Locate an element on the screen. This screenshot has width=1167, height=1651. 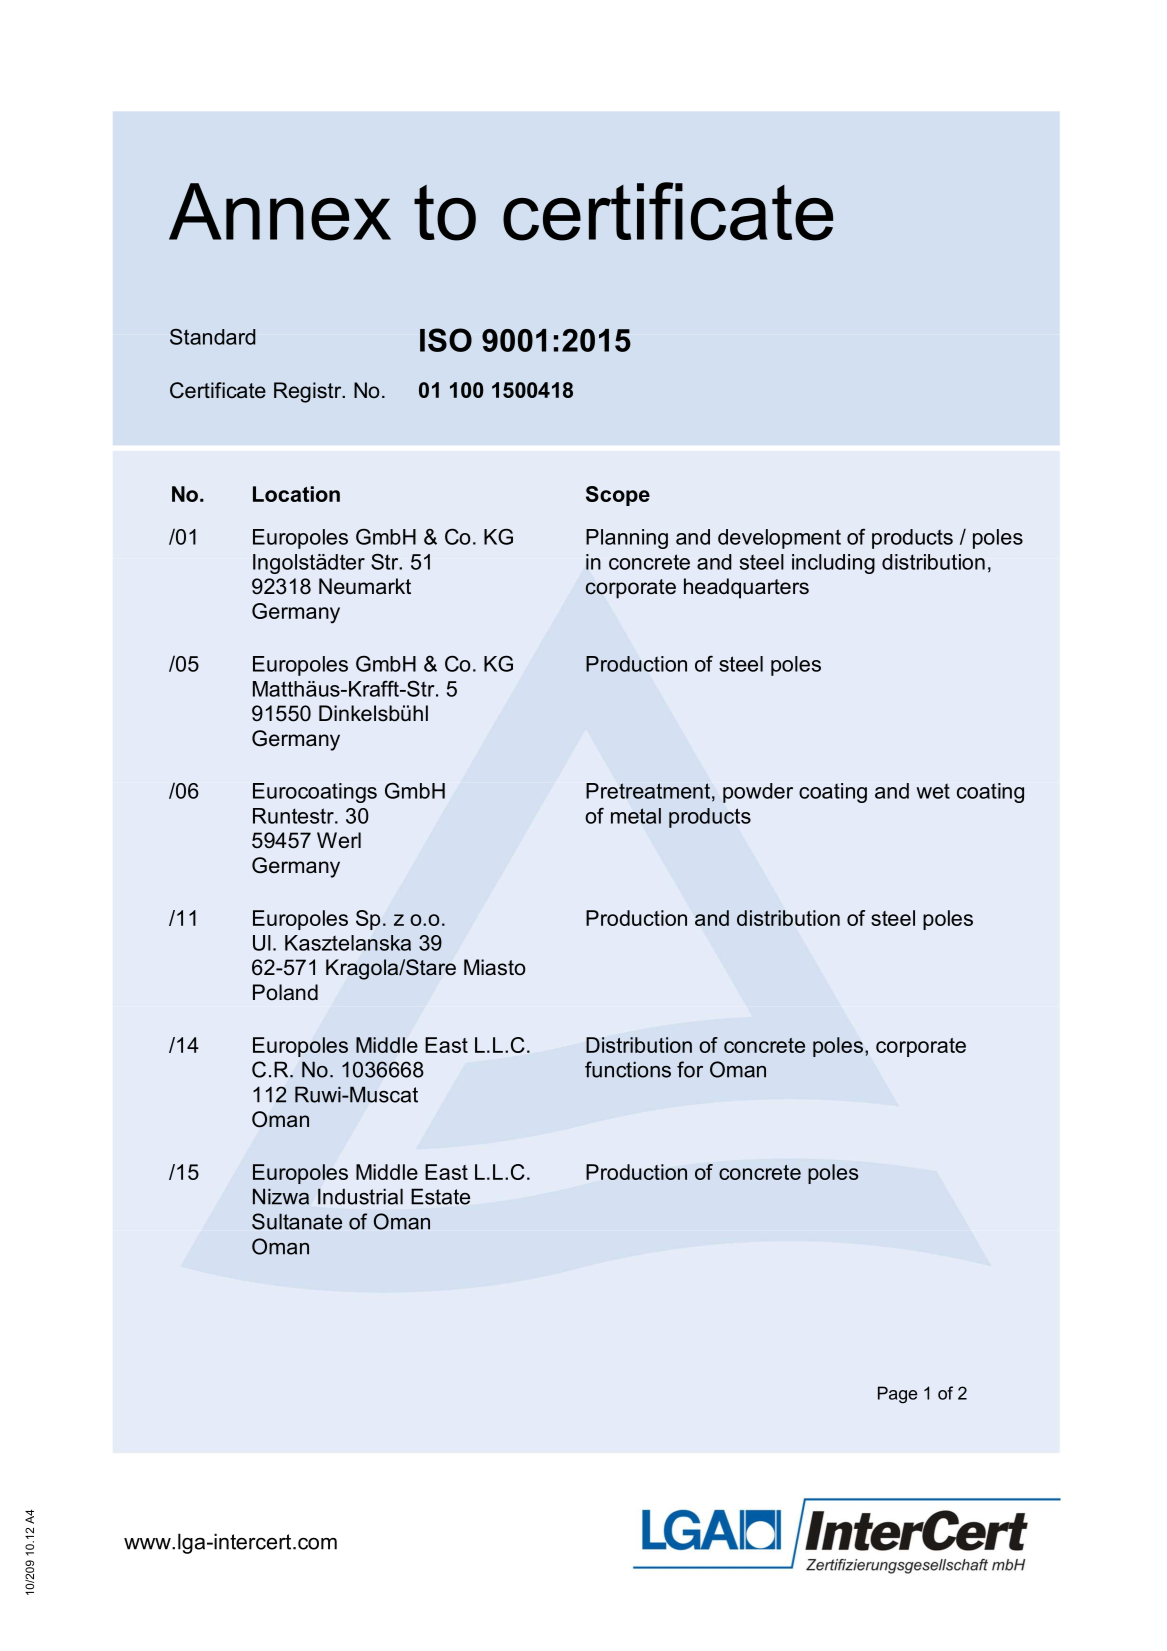
including is located at coordinates (833, 564).
